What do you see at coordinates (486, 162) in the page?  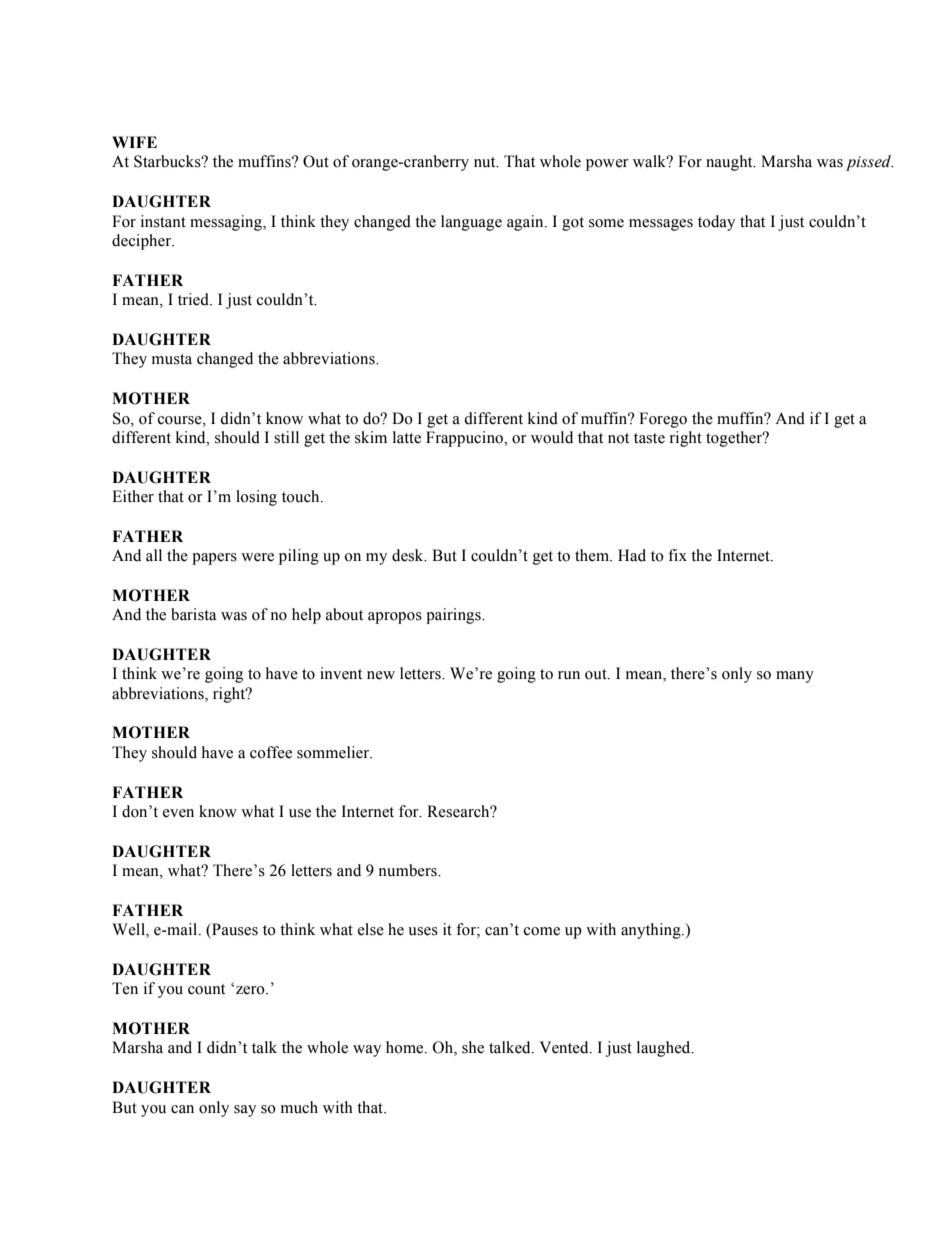 I see `nut` at bounding box center [486, 162].
